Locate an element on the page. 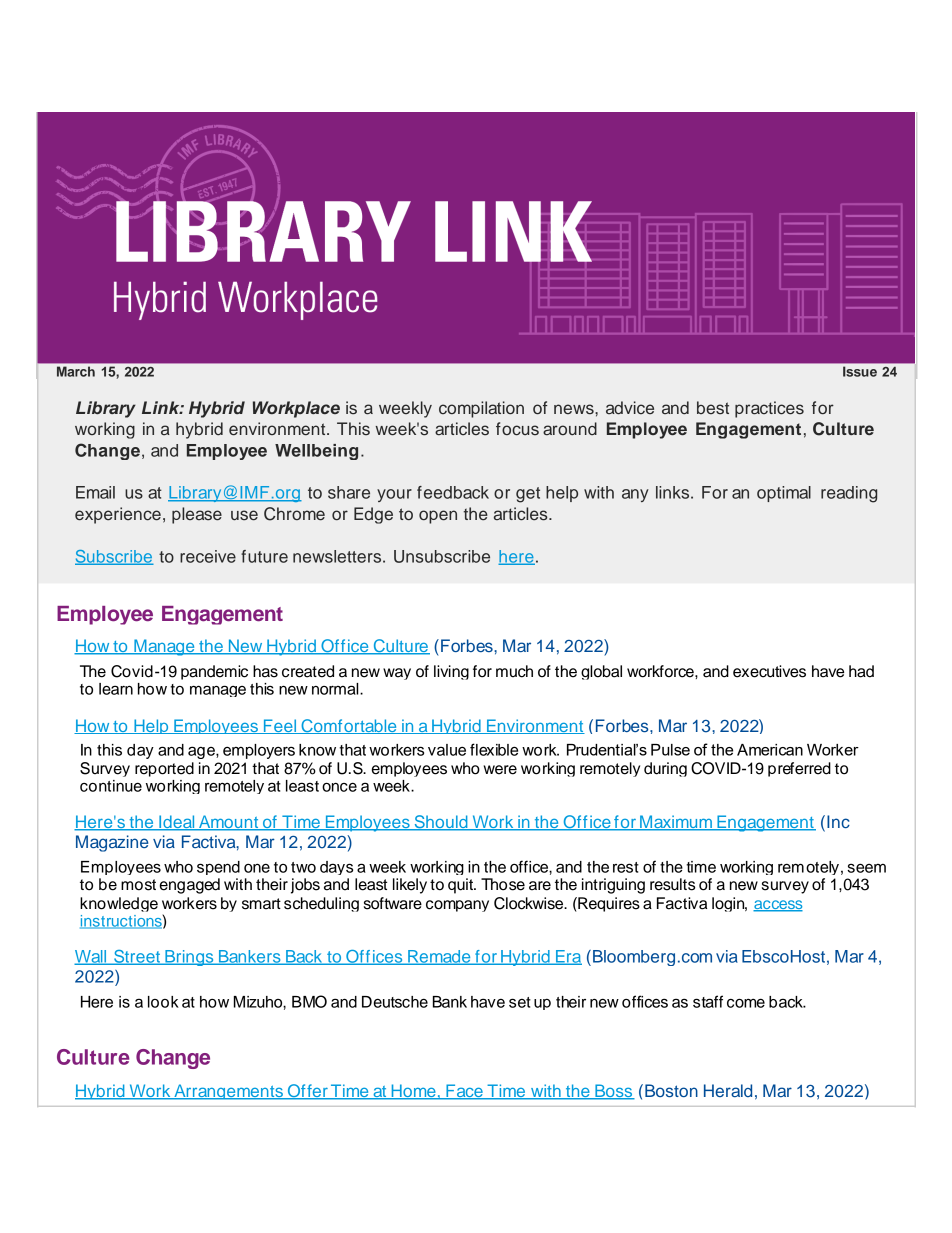 This image has height=1233, width=952. living is located at coordinates (451, 672).
